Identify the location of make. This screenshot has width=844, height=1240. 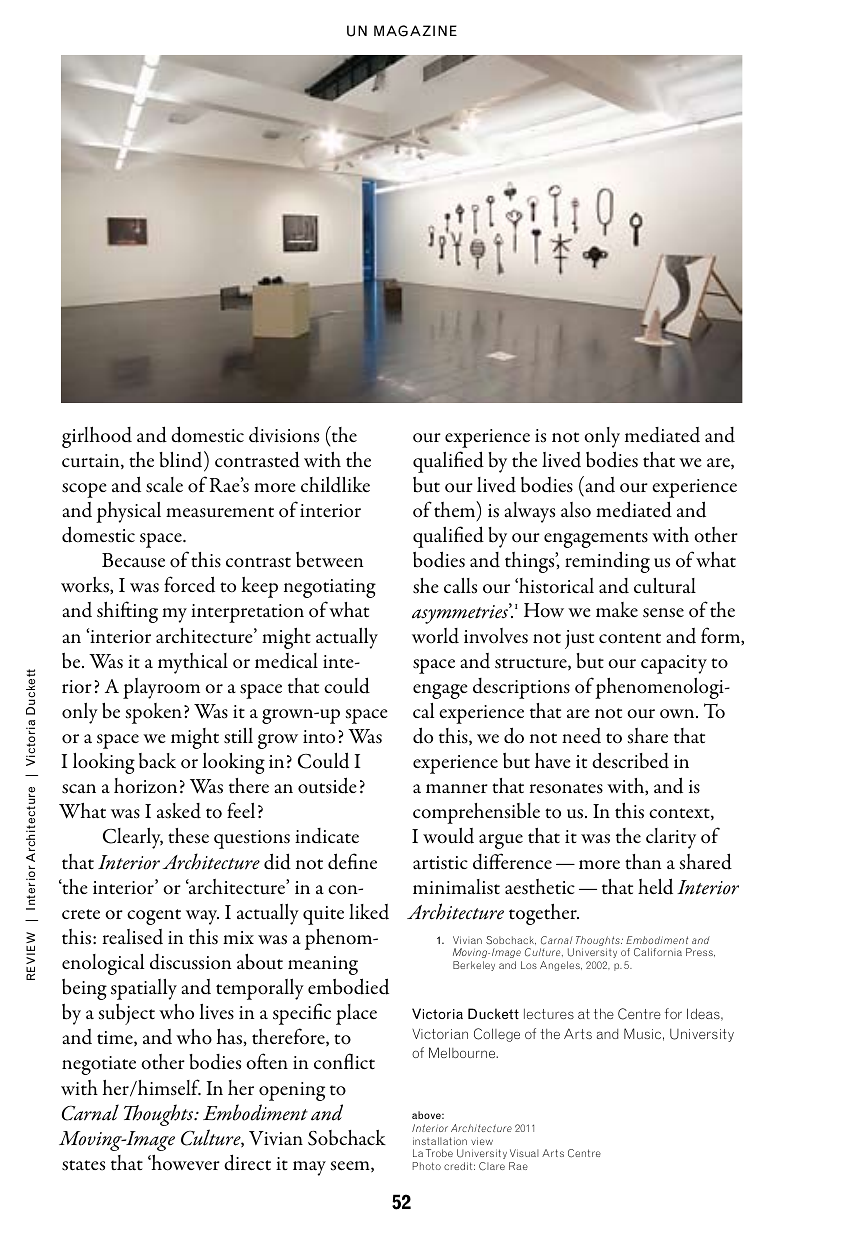
(617, 609).
